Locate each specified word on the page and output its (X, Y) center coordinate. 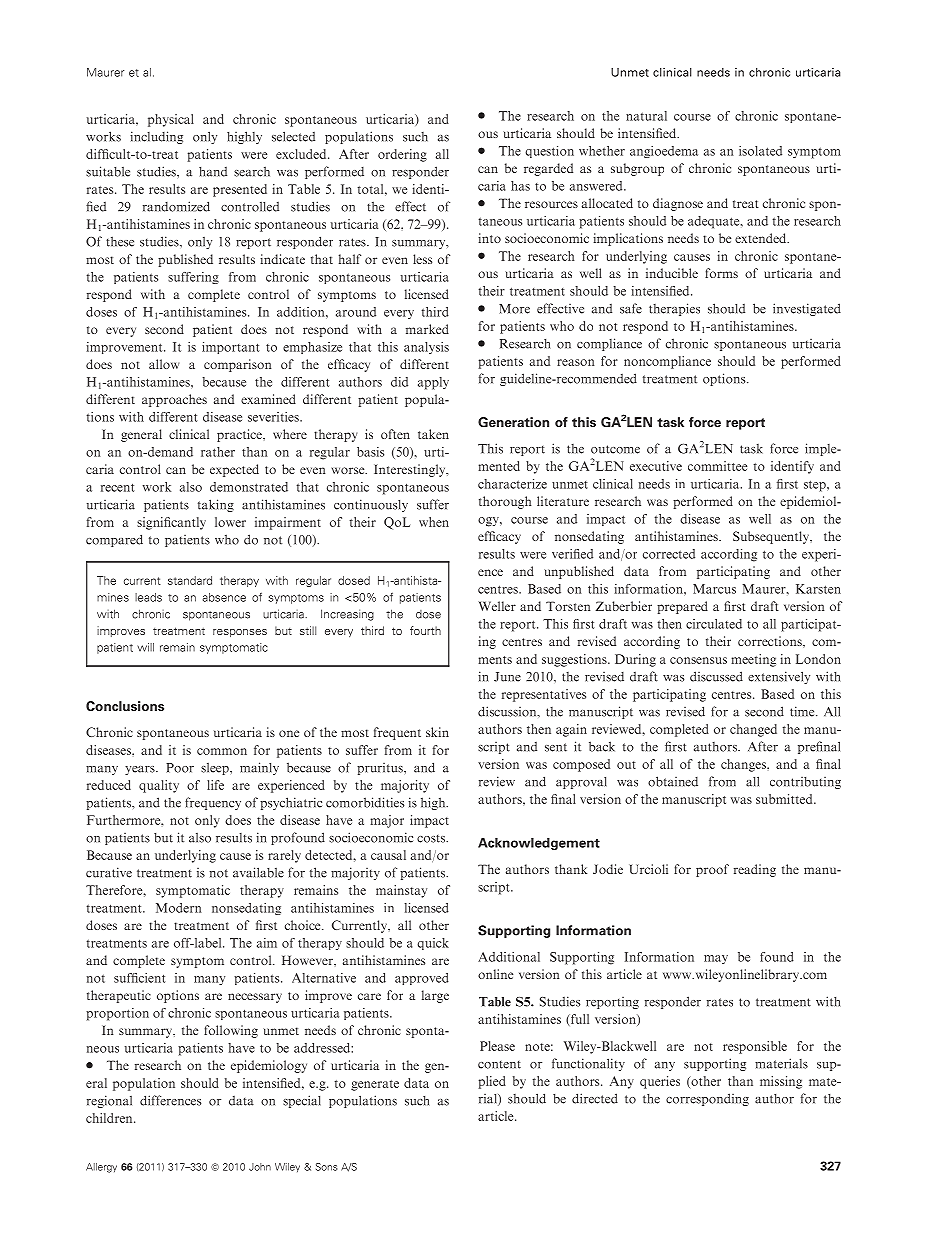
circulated (714, 624)
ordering (402, 155)
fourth (425, 630)
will (145, 647)
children (110, 1118)
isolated (760, 151)
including (156, 137)
